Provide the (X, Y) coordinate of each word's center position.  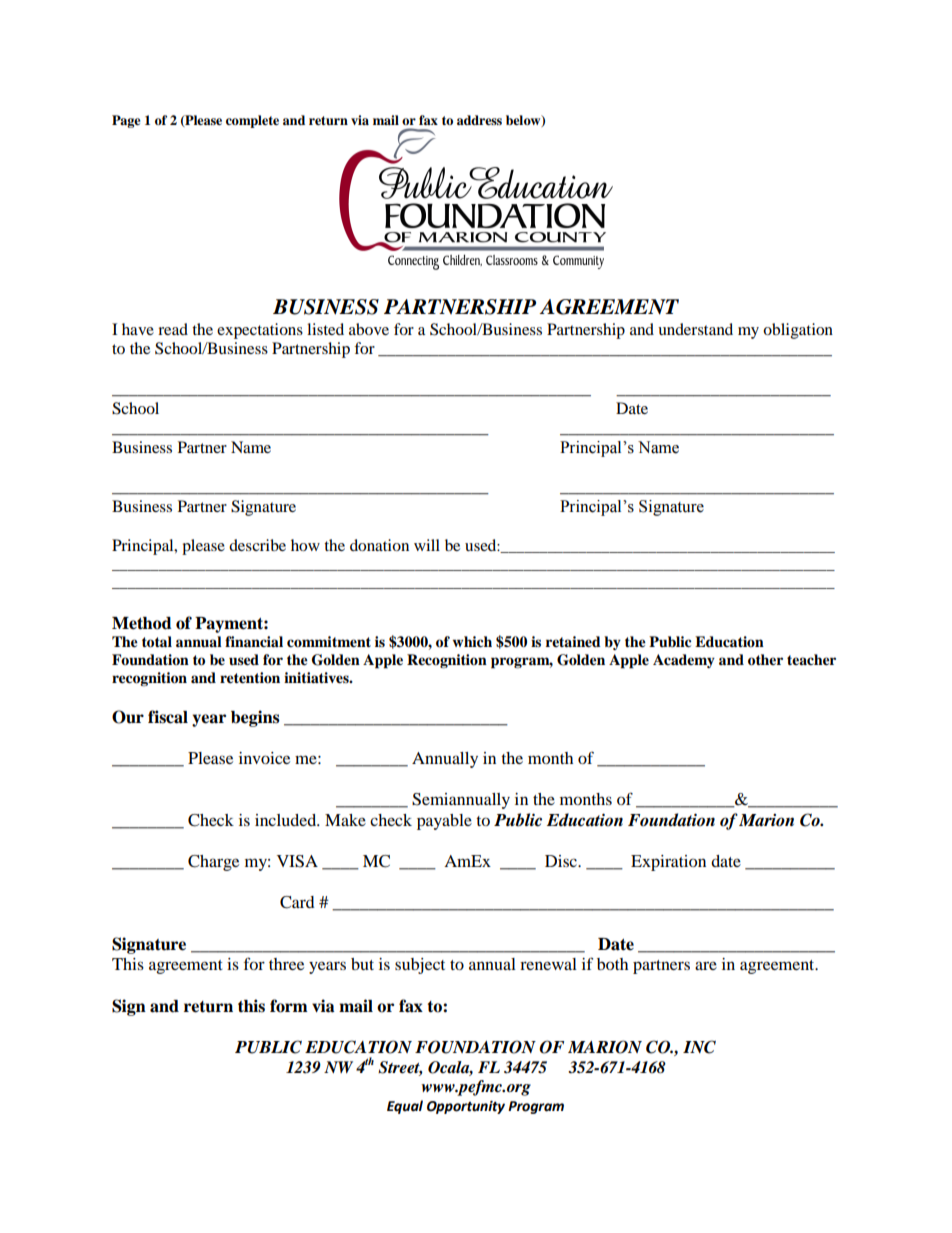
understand (695, 329)
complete (252, 121)
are (706, 965)
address (479, 120)
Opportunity (466, 1107)
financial (254, 641)
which (472, 641)
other (765, 660)
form (289, 1006)
